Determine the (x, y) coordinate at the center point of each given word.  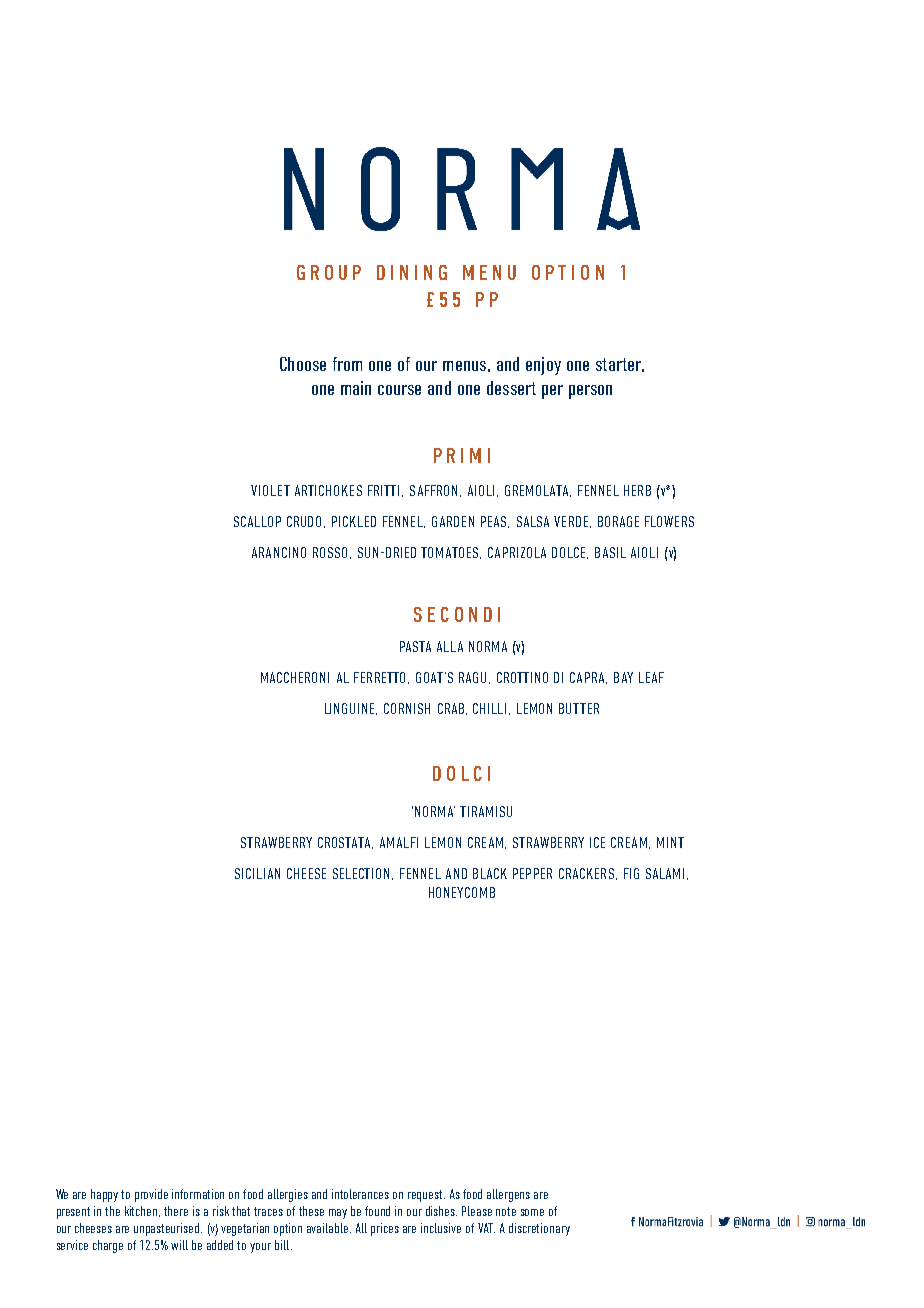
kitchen (142, 1211)
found (377, 1211)
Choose (303, 364)
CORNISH (407, 708)
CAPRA (588, 678)
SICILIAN (257, 873)
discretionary (539, 1229)
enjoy (543, 366)
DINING (412, 272)
